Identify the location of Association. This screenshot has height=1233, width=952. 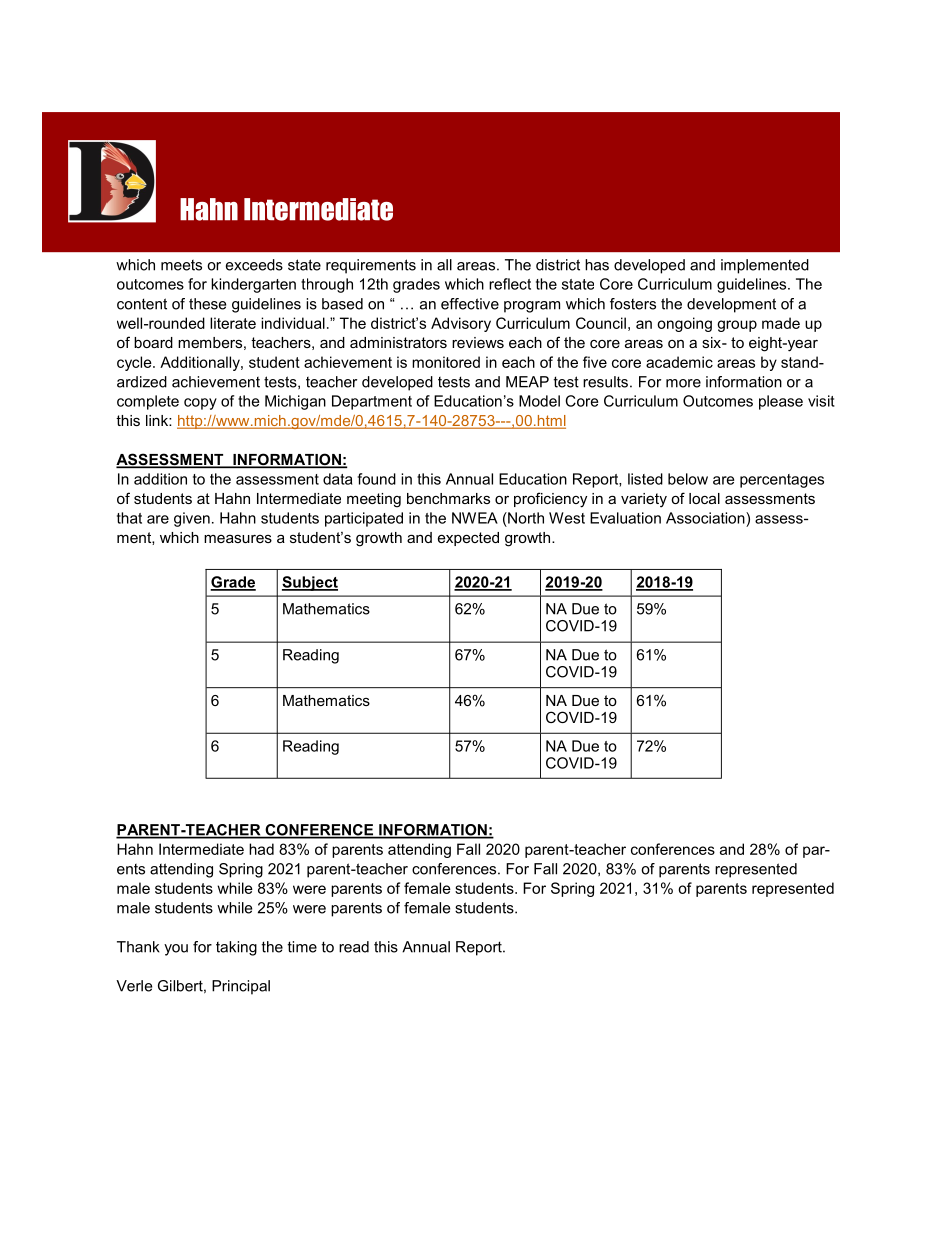
(706, 518).
